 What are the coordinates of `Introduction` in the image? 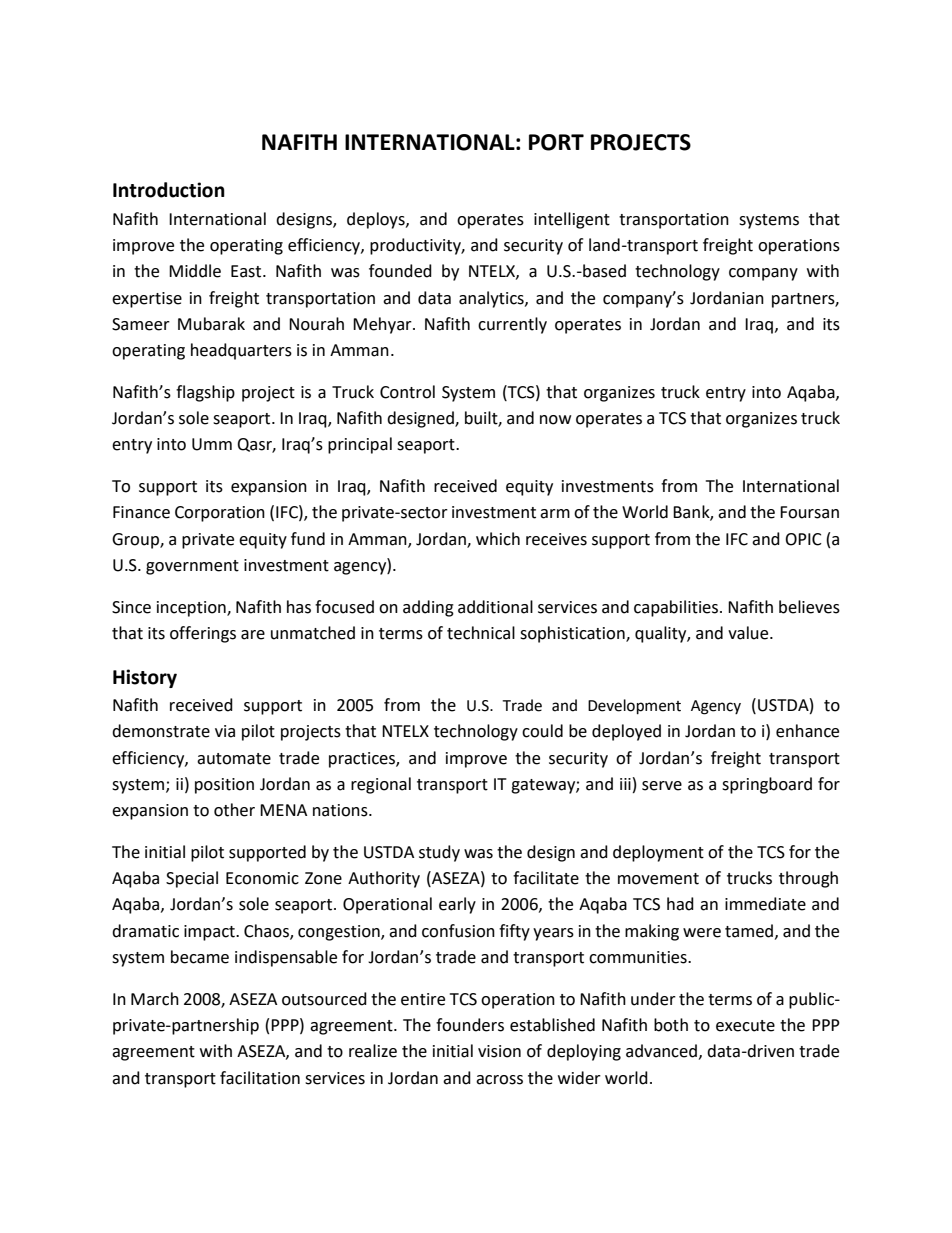 It's located at (169, 190).
